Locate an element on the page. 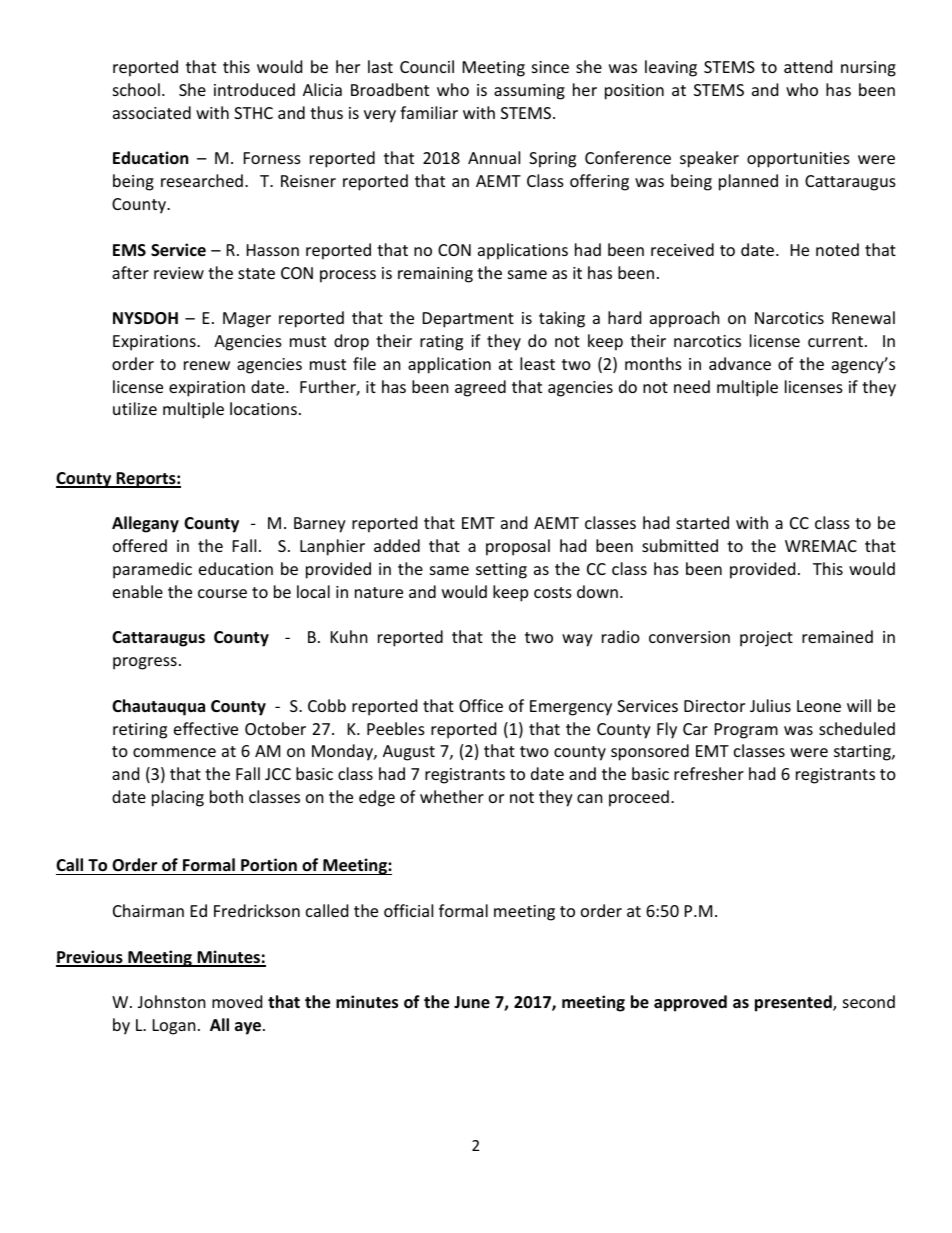 The height and width of the page is (1233, 952). assuming is located at coordinates (529, 92).
